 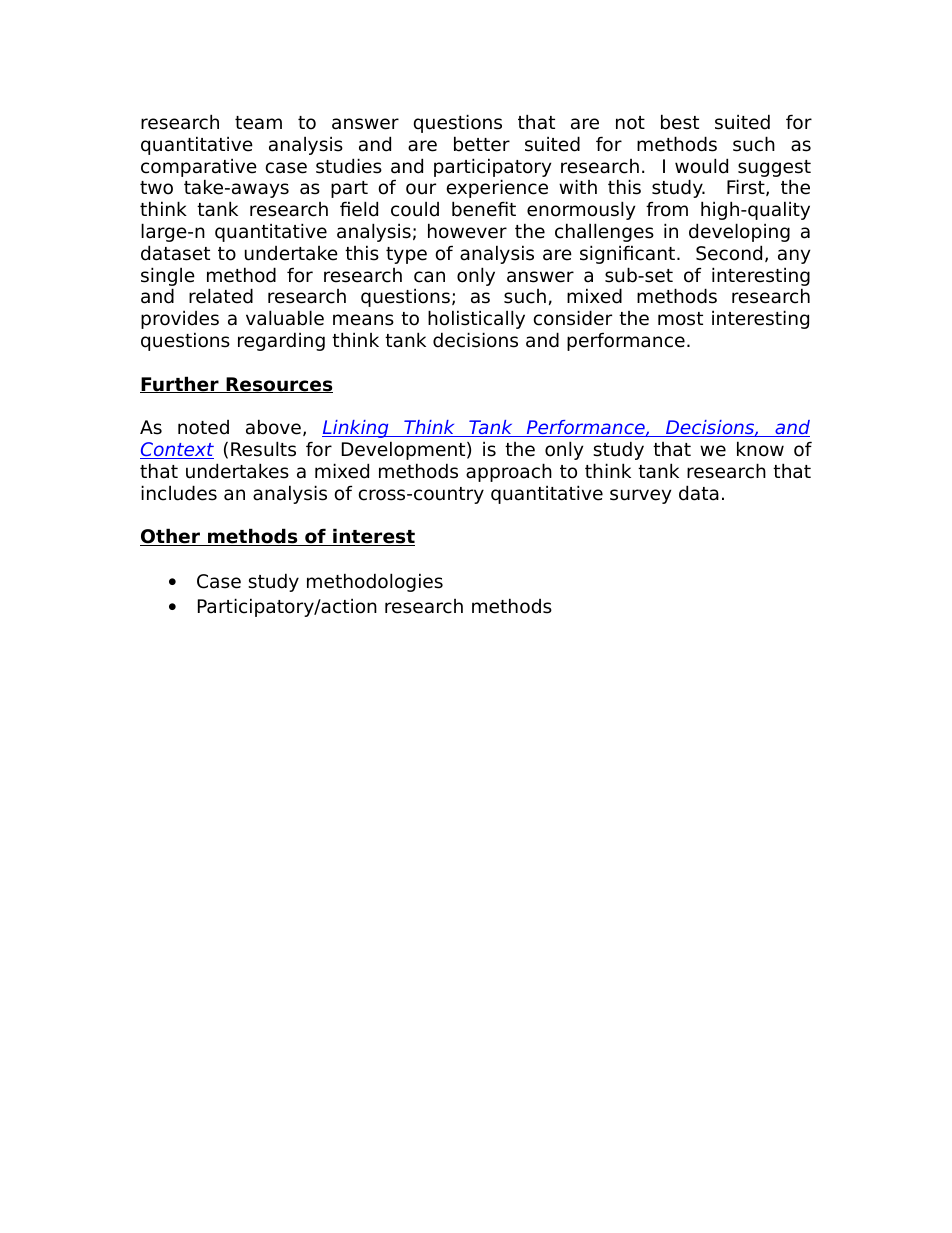 What do you see at coordinates (680, 122) in the screenshot?
I see `best` at bounding box center [680, 122].
